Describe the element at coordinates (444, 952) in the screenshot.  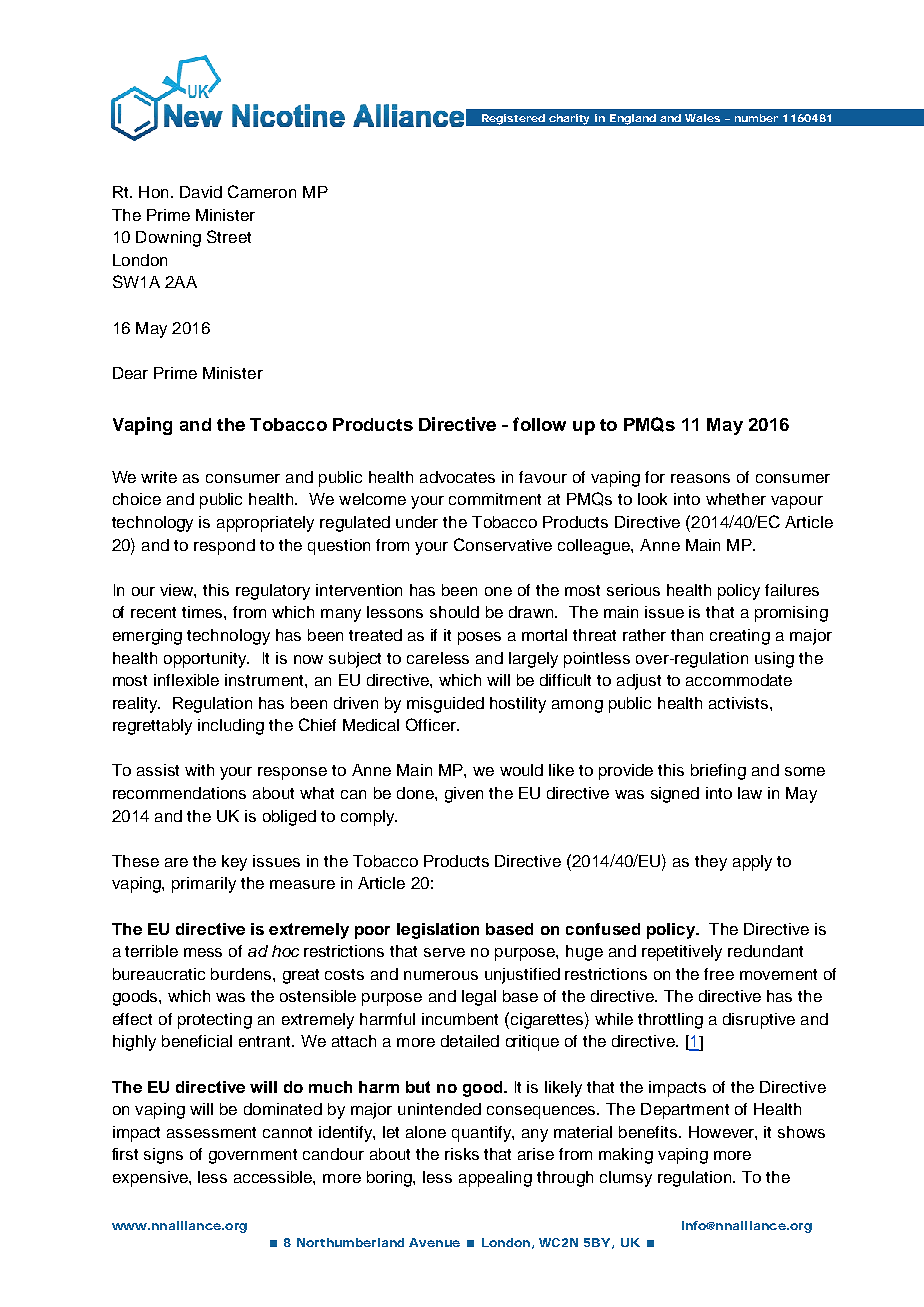
I see `serve` at that location.
